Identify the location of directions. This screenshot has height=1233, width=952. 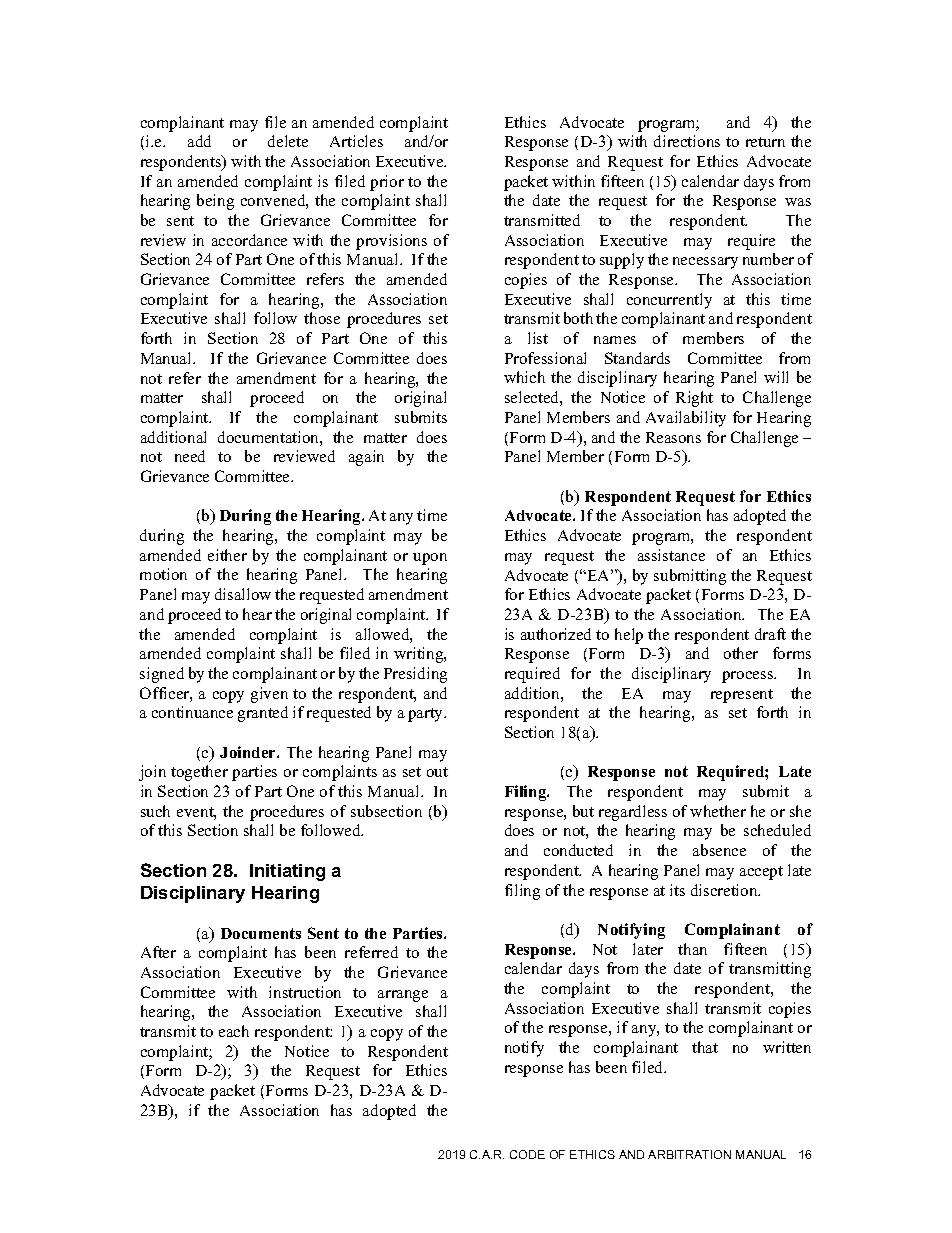
(687, 141).
